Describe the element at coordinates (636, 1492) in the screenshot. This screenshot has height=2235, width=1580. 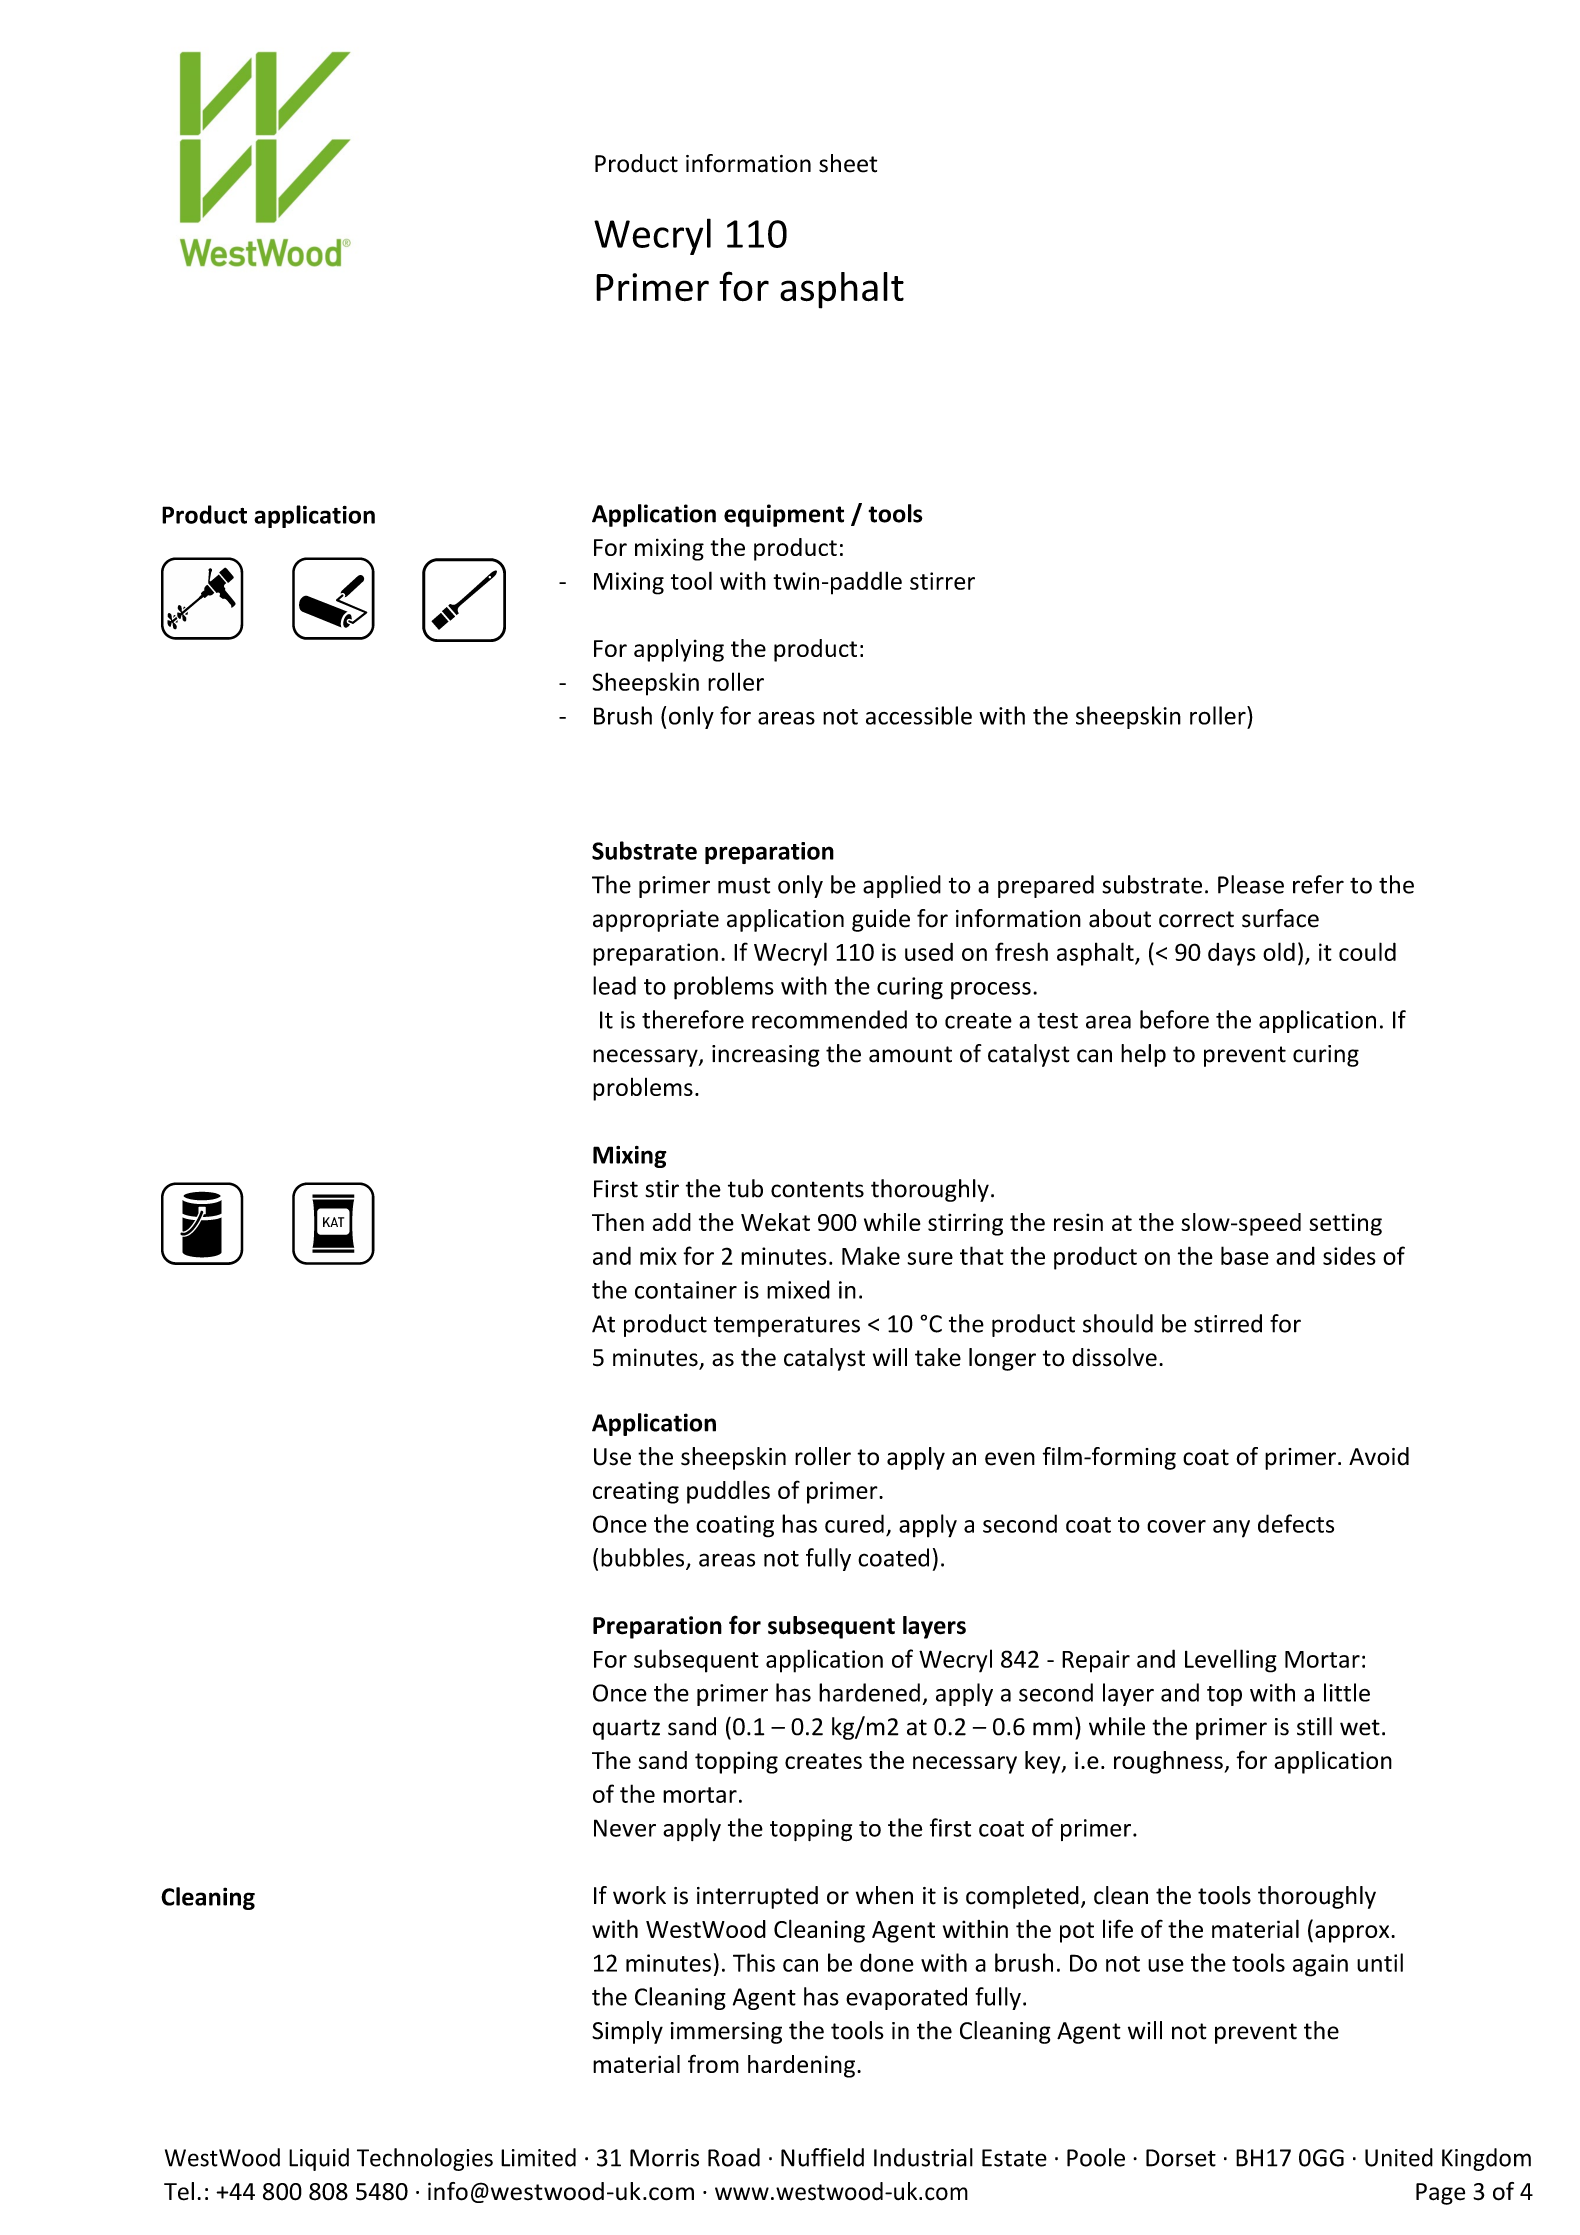
I see `creating` at that location.
